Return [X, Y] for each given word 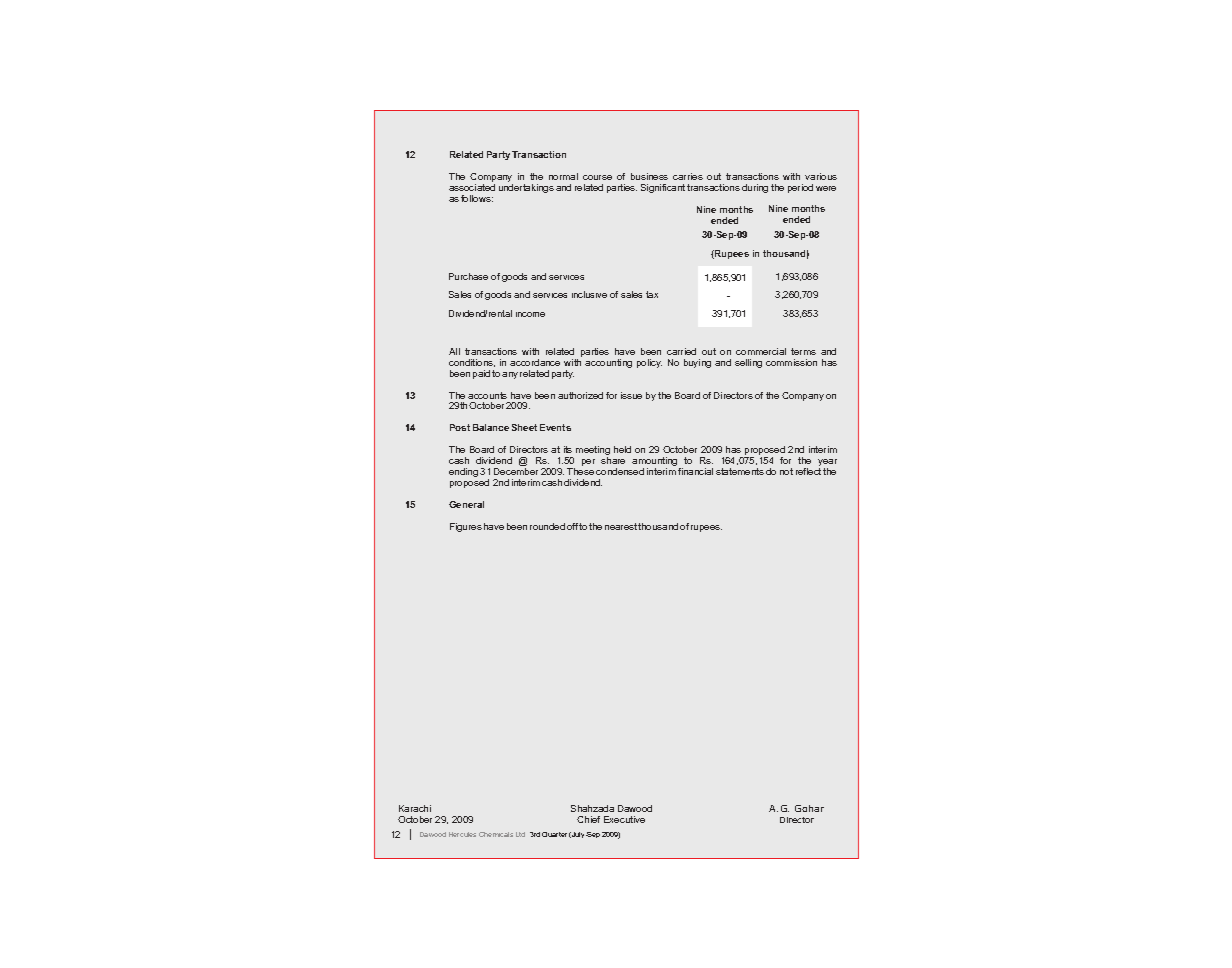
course [597, 177]
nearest [622, 526]
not [786, 471]
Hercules [462, 834]
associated [472, 187]
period [800, 188]
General [466, 504]
